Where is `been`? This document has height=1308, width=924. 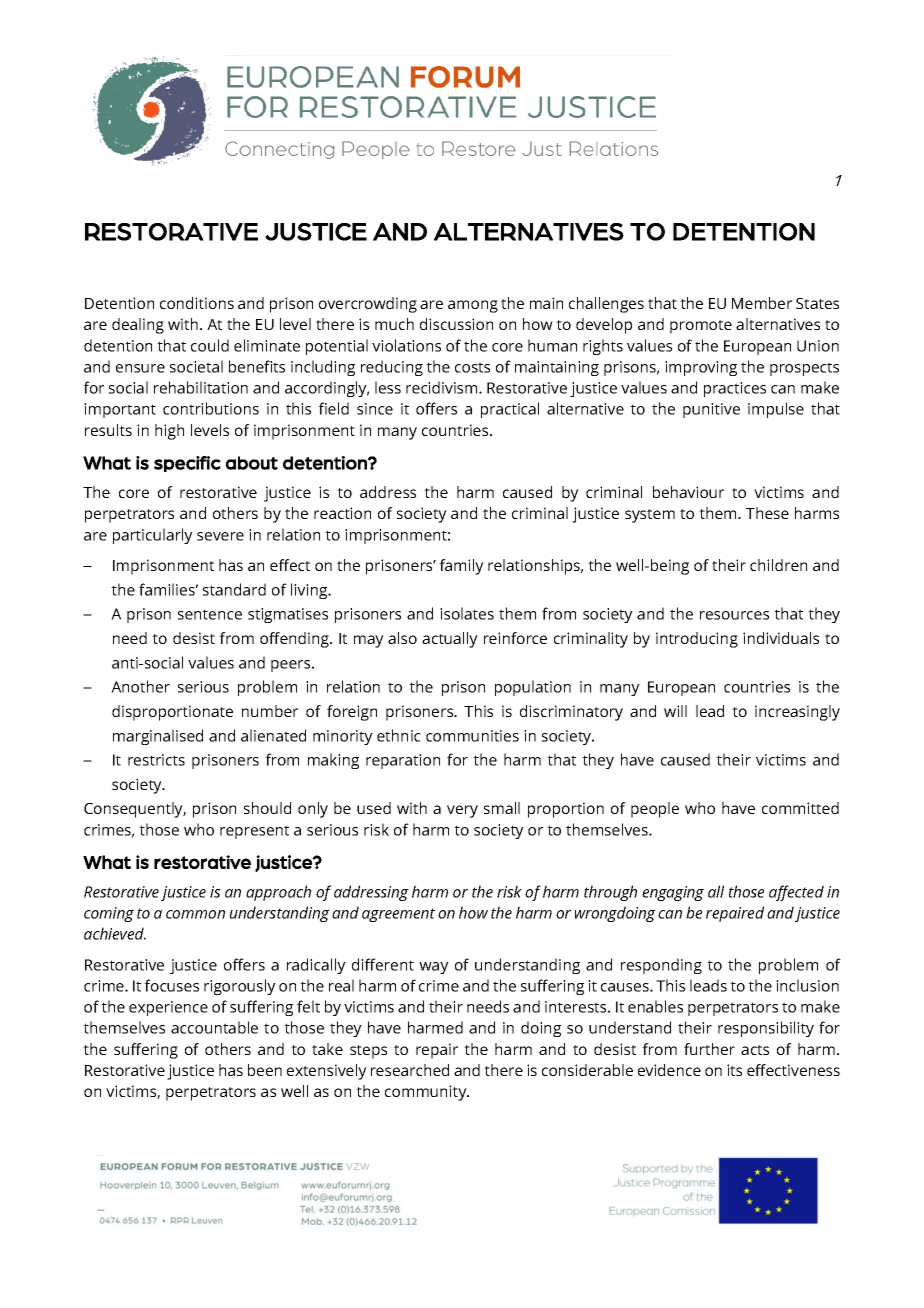 been is located at coordinates (265, 1070).
